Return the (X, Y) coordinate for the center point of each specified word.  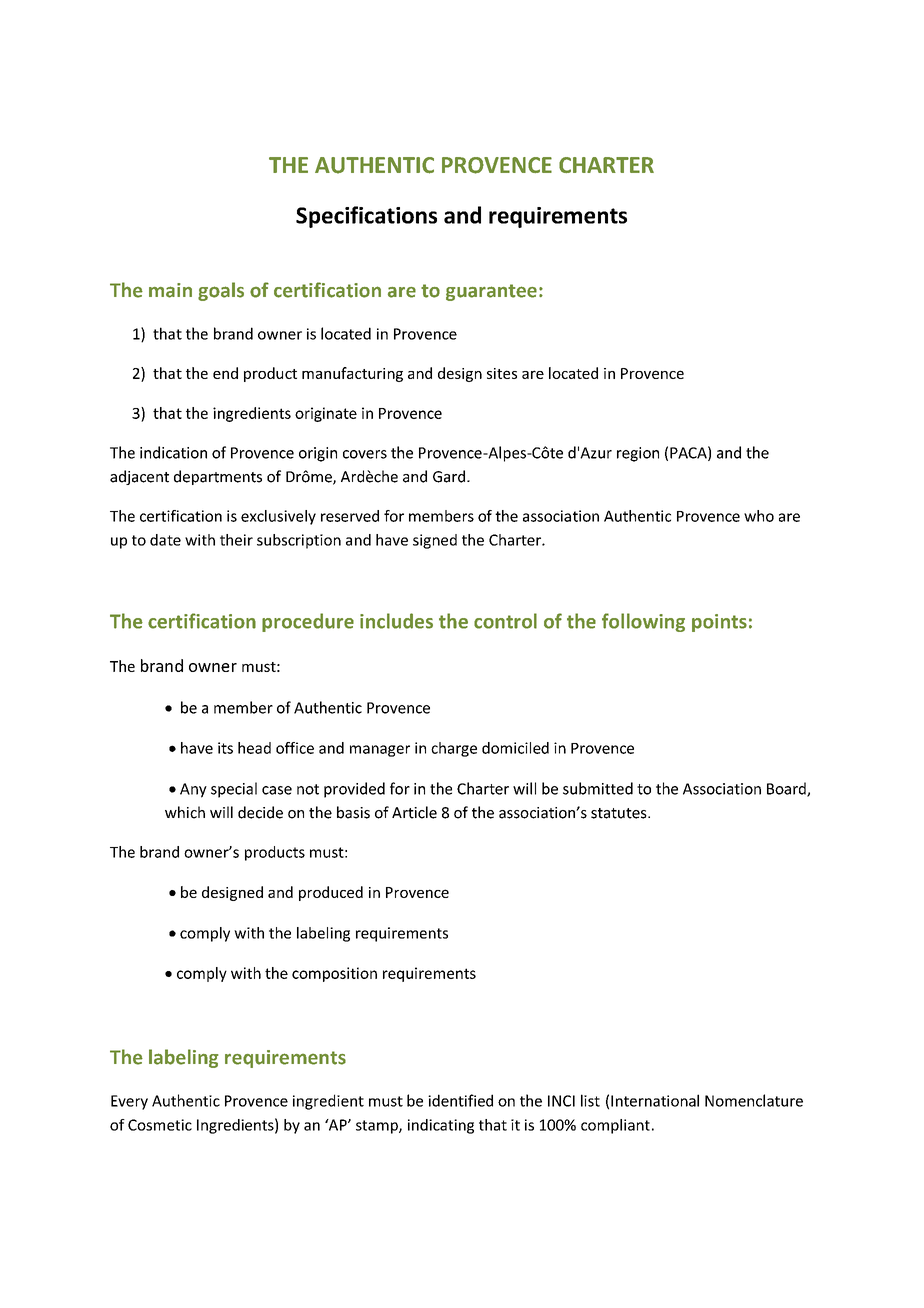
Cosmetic (160, 1125)
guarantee (491, 292)
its (225, 748)
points (719, 623)
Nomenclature (754, 1100)
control (505, 621)
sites (502, 373)
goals (221, 291)
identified (460, 1100)
